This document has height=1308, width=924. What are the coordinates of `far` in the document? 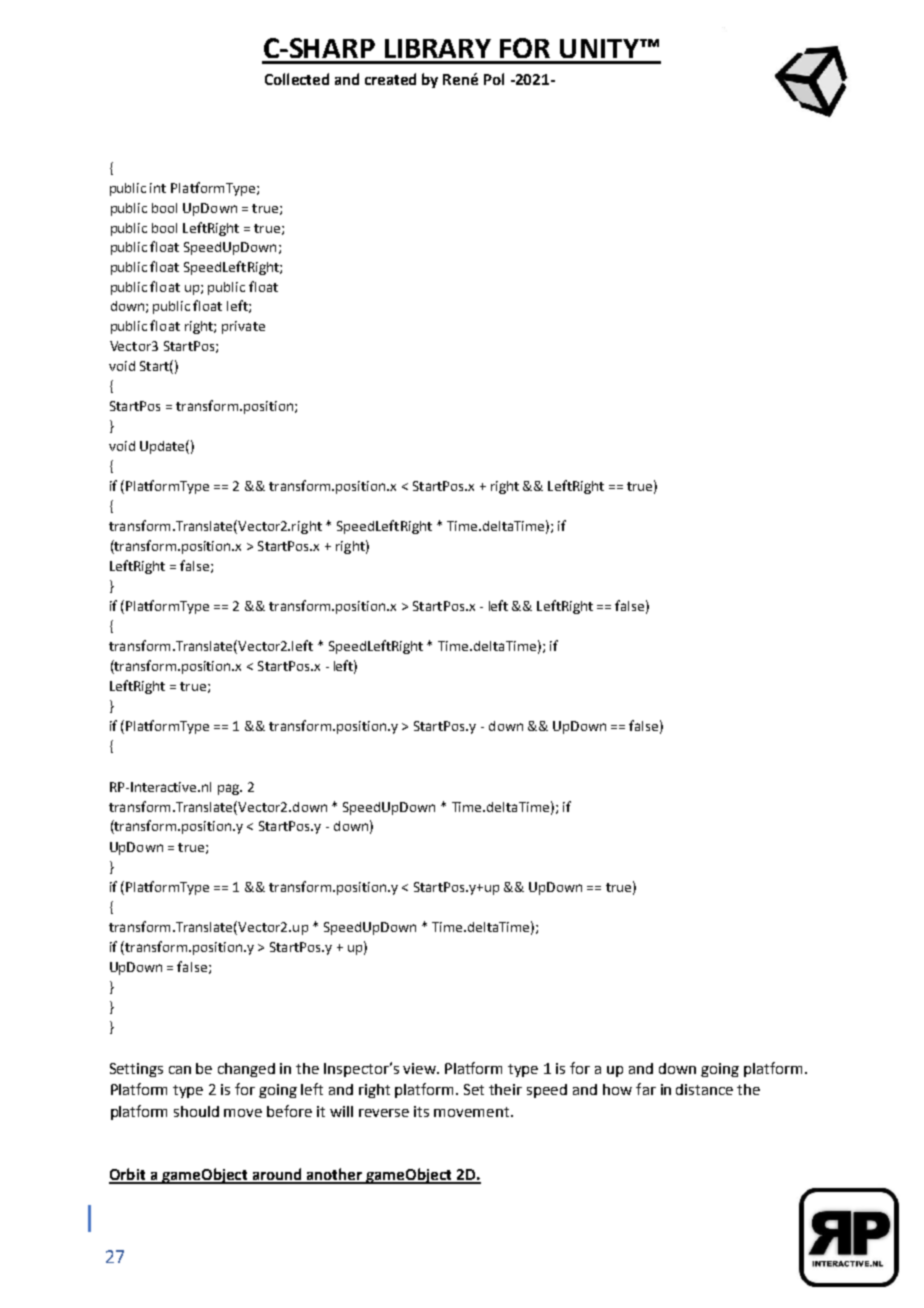 It's located at (646, 1089).
